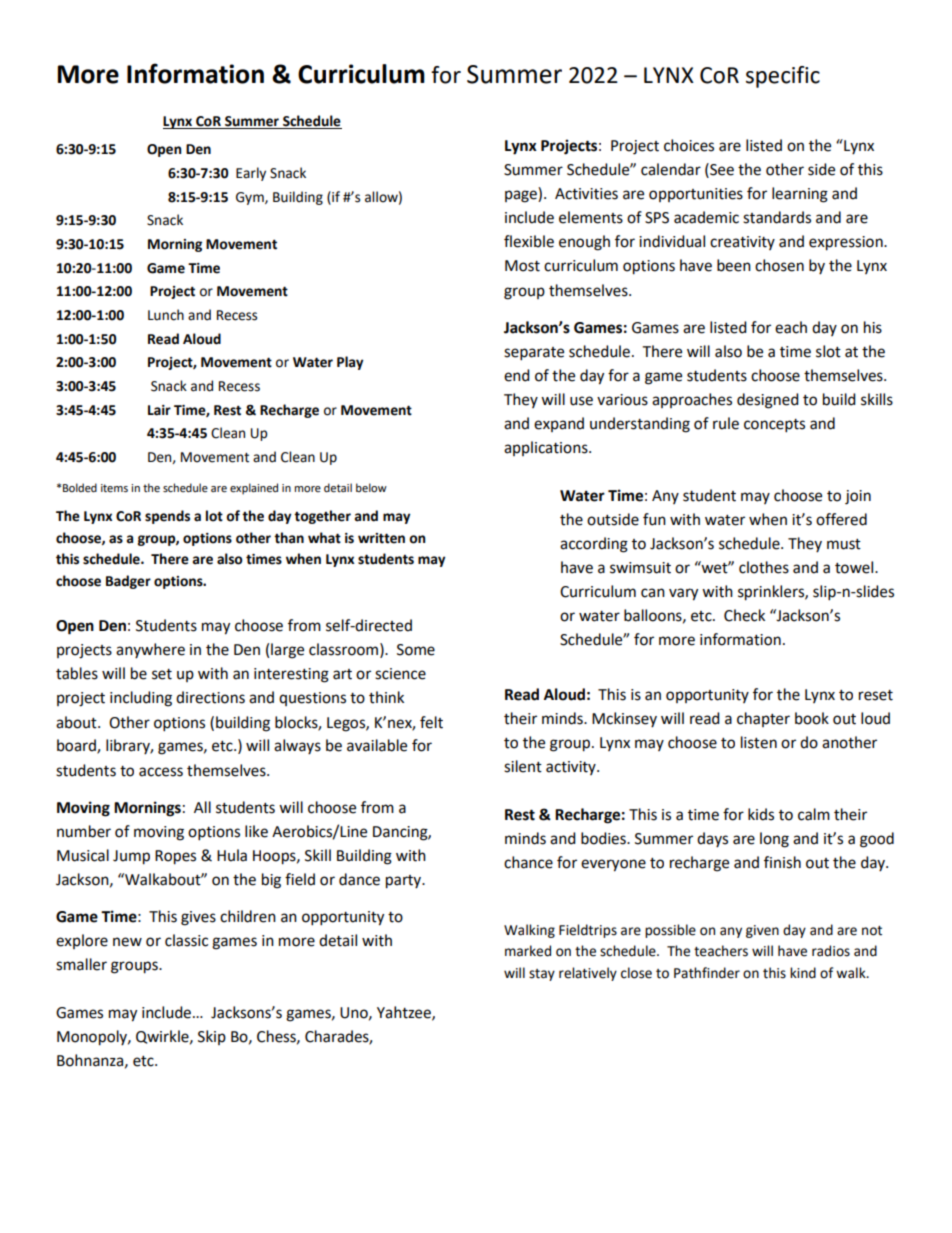  I want to click on chapter, so click(763, 719).
